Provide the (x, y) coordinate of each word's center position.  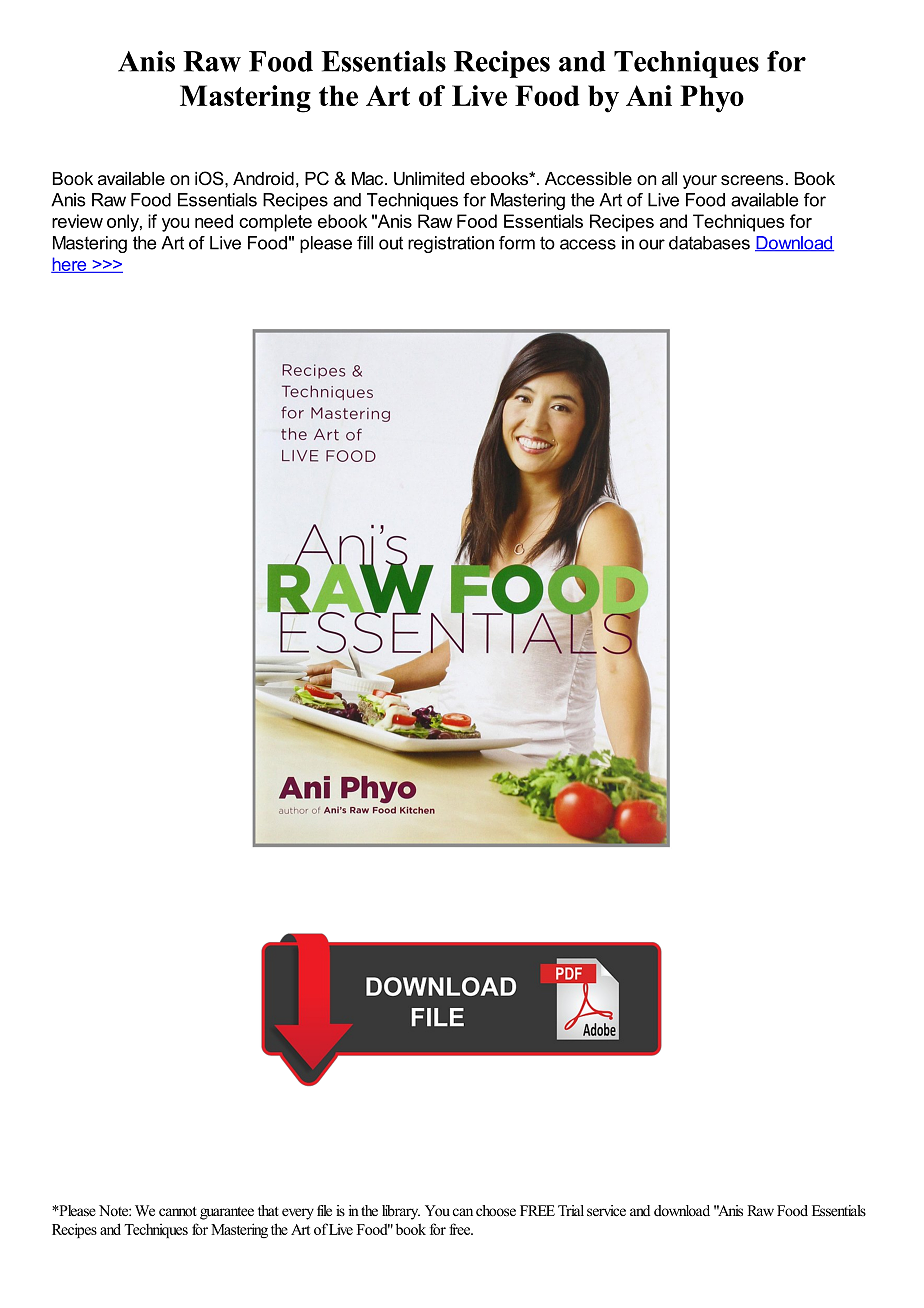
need (214, 221)
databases (709, 243)
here (70, 265)
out (391, 243)
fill (365, 243)
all (669, 179)
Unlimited (429, 179)
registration (451, 244)
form (517, 243)
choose (496, 1211)
